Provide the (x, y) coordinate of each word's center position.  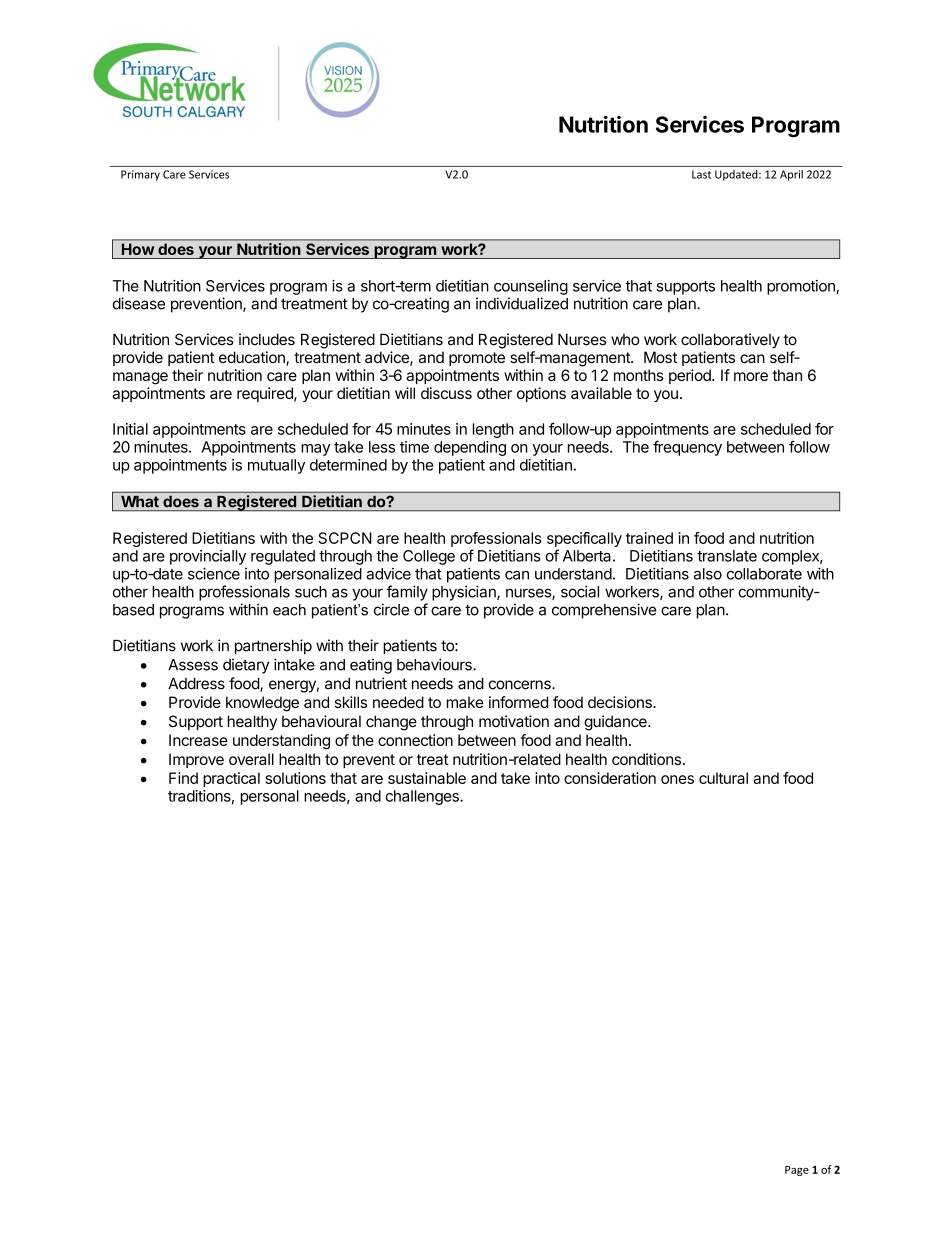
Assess (193, 665)
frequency (687, 448)
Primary (140, 175)
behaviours (435, 664)
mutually (276, 466)
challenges (423, 797)
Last (701, 174)
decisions (621, 702)
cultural (723, 778)
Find (183, 778)
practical (231, 779)
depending (470, 448)
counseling (531, 287)
